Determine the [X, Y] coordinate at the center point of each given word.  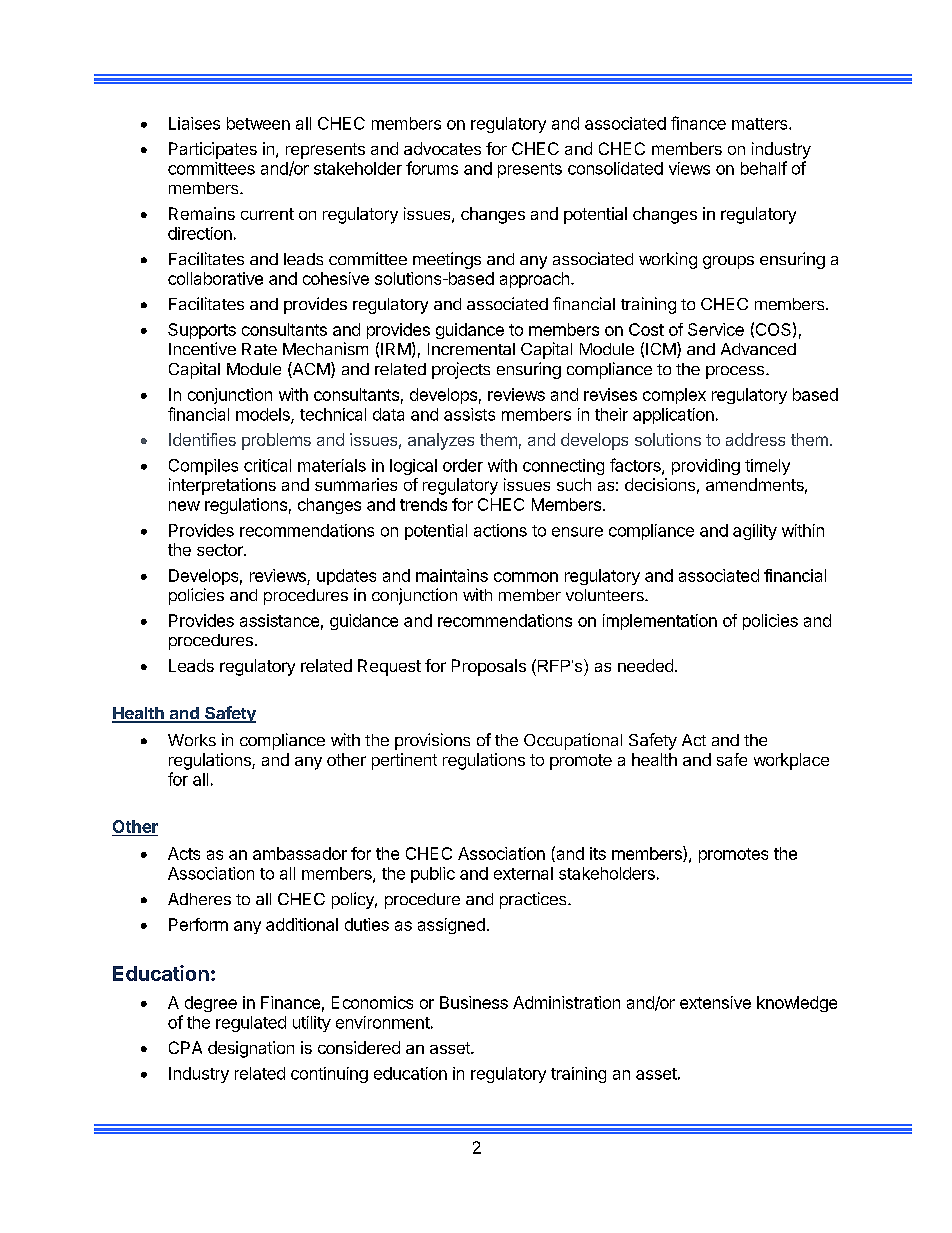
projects [461, 370]
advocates [442, 148]
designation [251, 1049]
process [735, 372]
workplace [791, 761]
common [526, 577]
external [523, 873]
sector [221, 550]
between [258, 123]
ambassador [300, 853]
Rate [259, 349]
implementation [660, 622]
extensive [715, 1002]
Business [474, 1002]
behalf [764, 168]
